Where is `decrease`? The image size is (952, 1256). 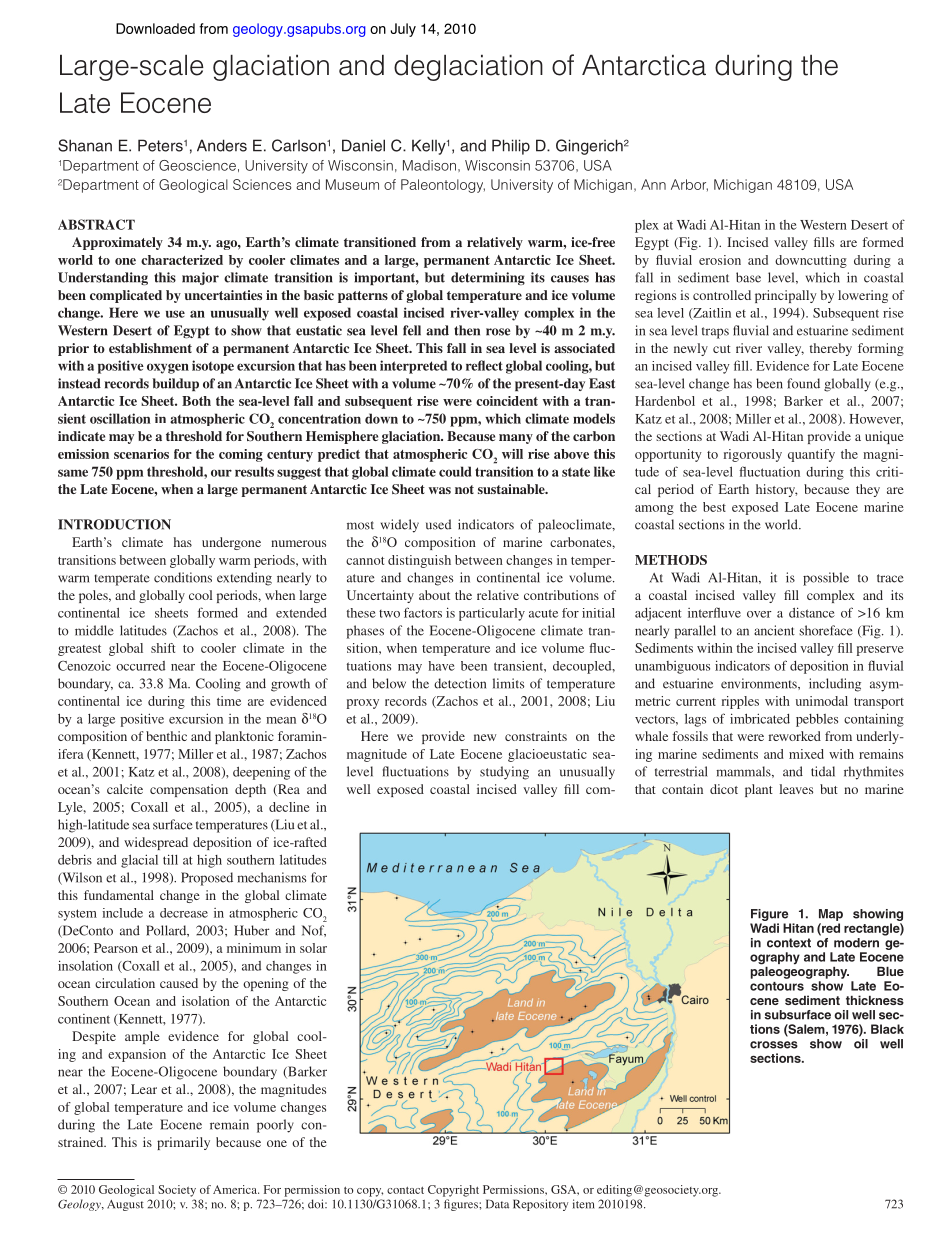 decrease is located at coordinates (184, 913).
